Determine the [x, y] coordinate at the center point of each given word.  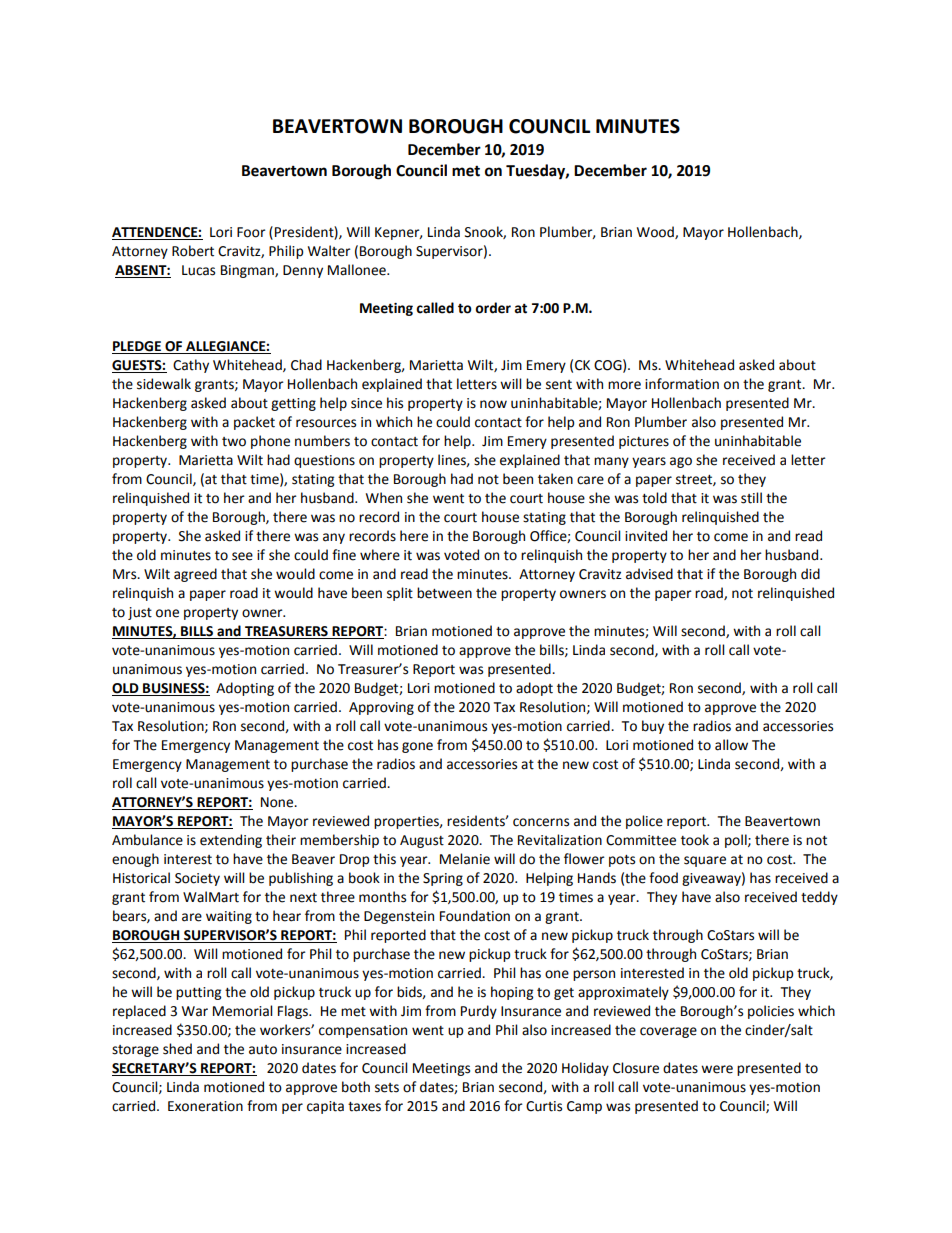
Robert [193, 251]
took [695, 840]
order [493, 308]
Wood [656, 232]
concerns [541, 822]
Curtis [544, 1106]
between [444, 593]
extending [231, 841]
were [717, 1069]
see [242, 556]
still [751, 498]
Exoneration [205, 1106]
